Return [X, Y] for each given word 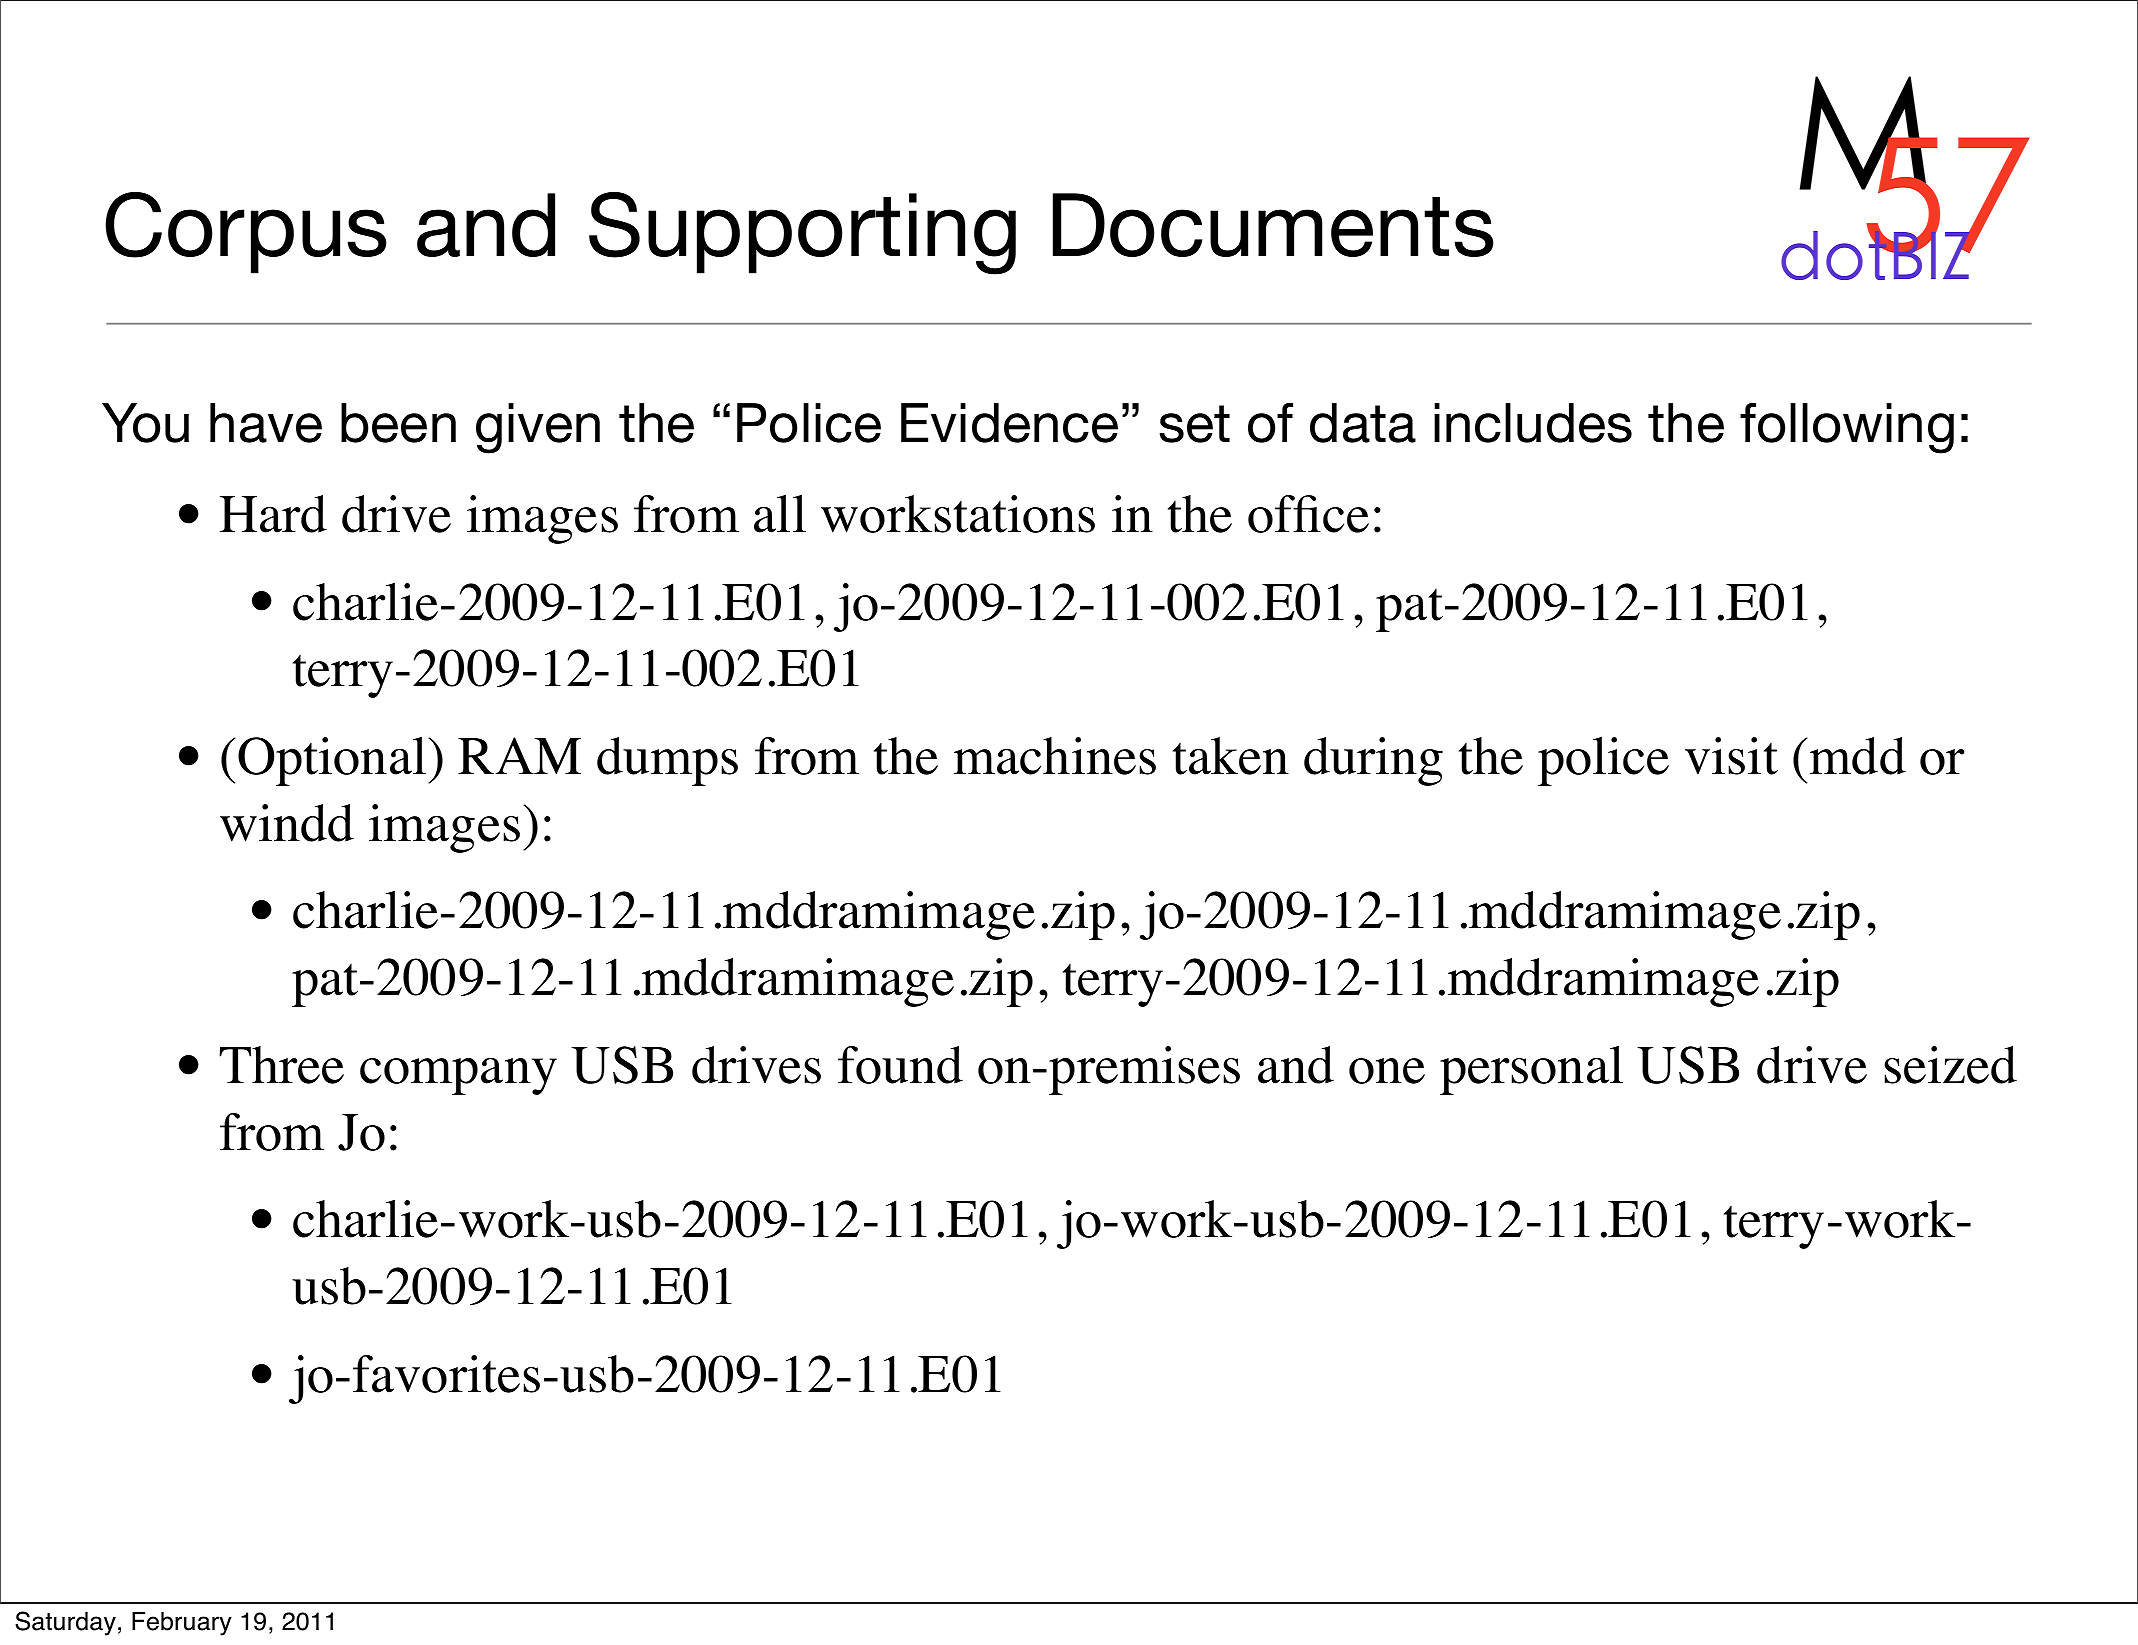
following [1847, 428]
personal [1531, 1070]
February [182, 1624]
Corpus [246, 233]
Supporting [802, 233]
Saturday [65, 1623]
